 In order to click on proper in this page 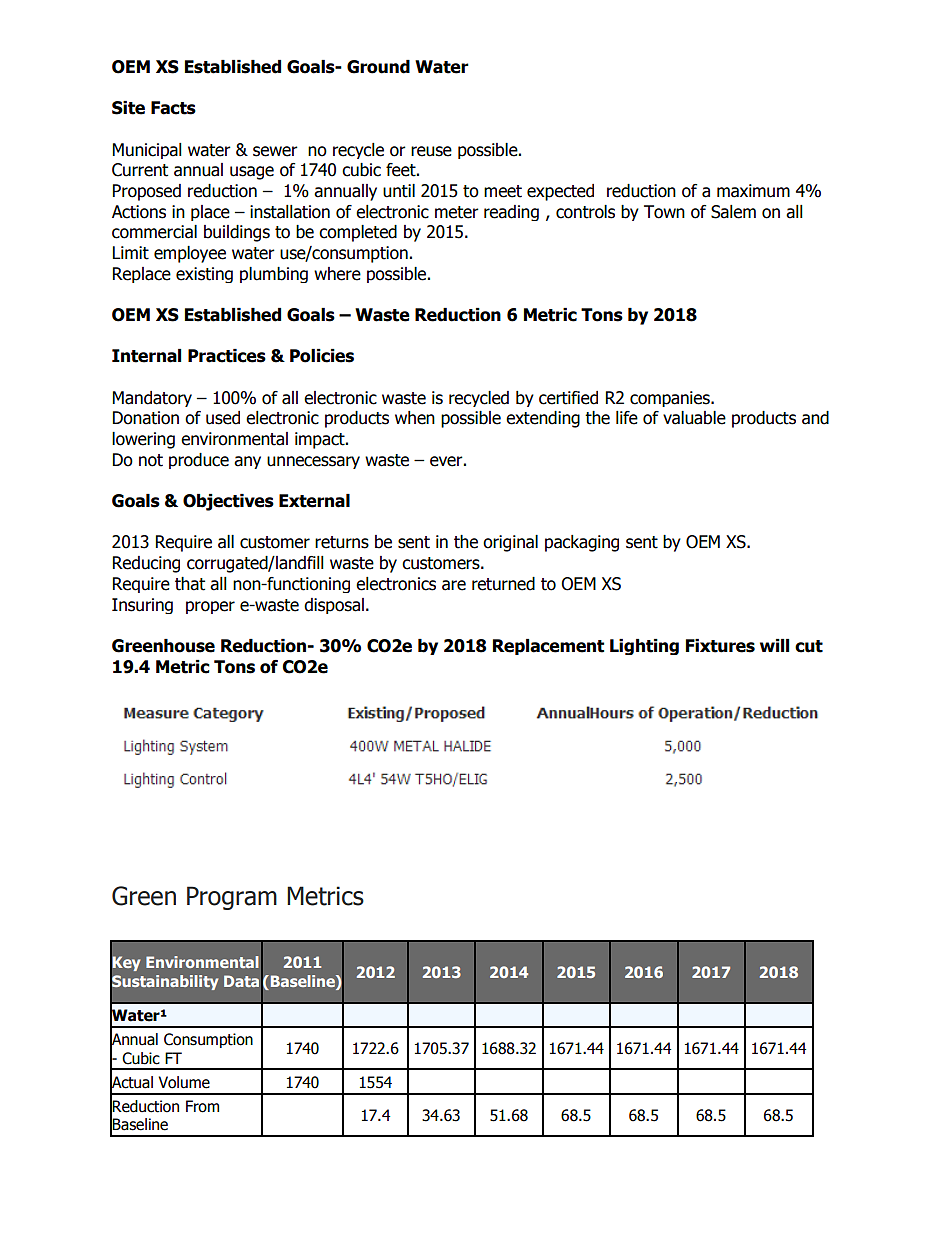, I will do `click(210, 607)`.
